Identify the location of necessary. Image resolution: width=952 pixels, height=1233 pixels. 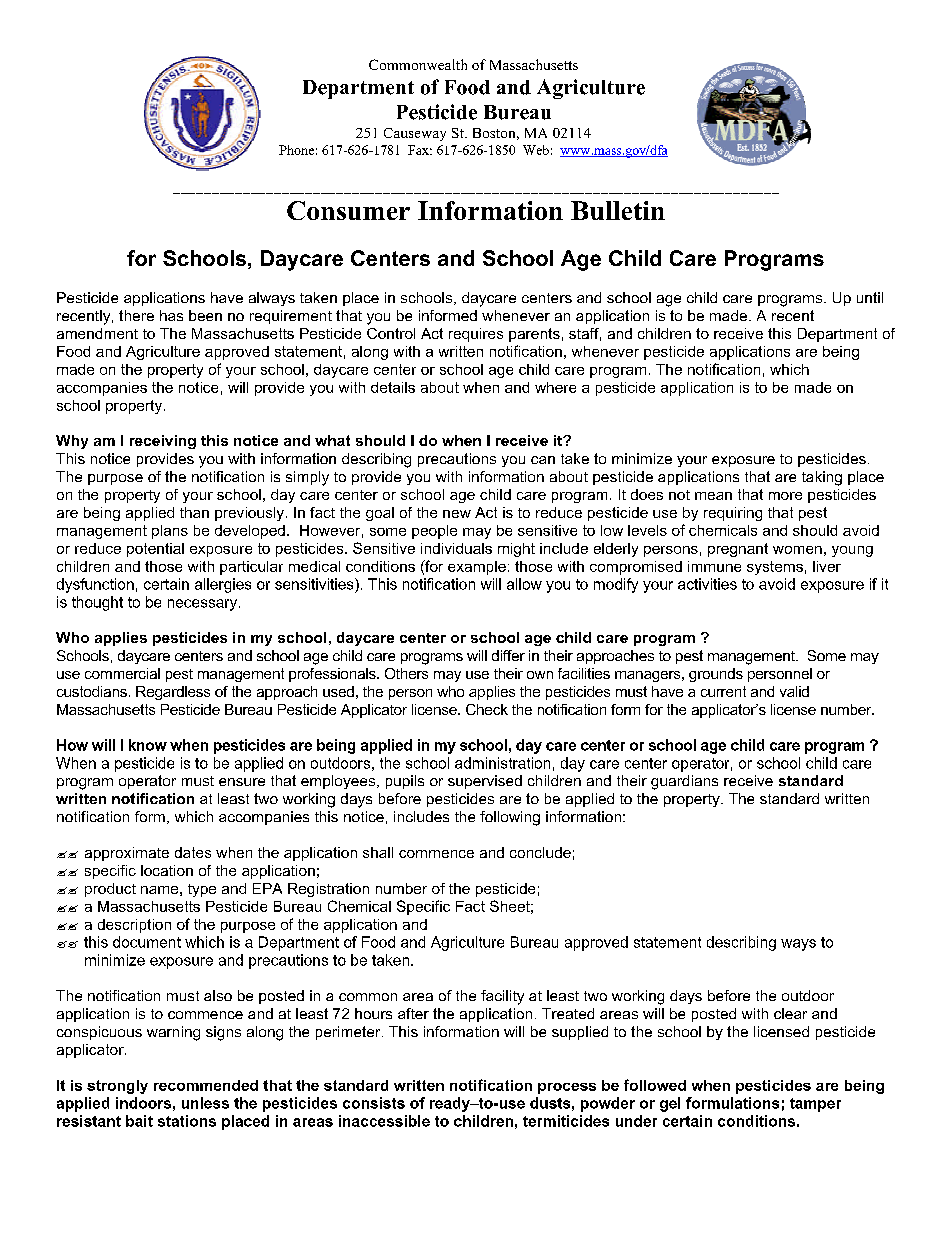
(204, 605).
